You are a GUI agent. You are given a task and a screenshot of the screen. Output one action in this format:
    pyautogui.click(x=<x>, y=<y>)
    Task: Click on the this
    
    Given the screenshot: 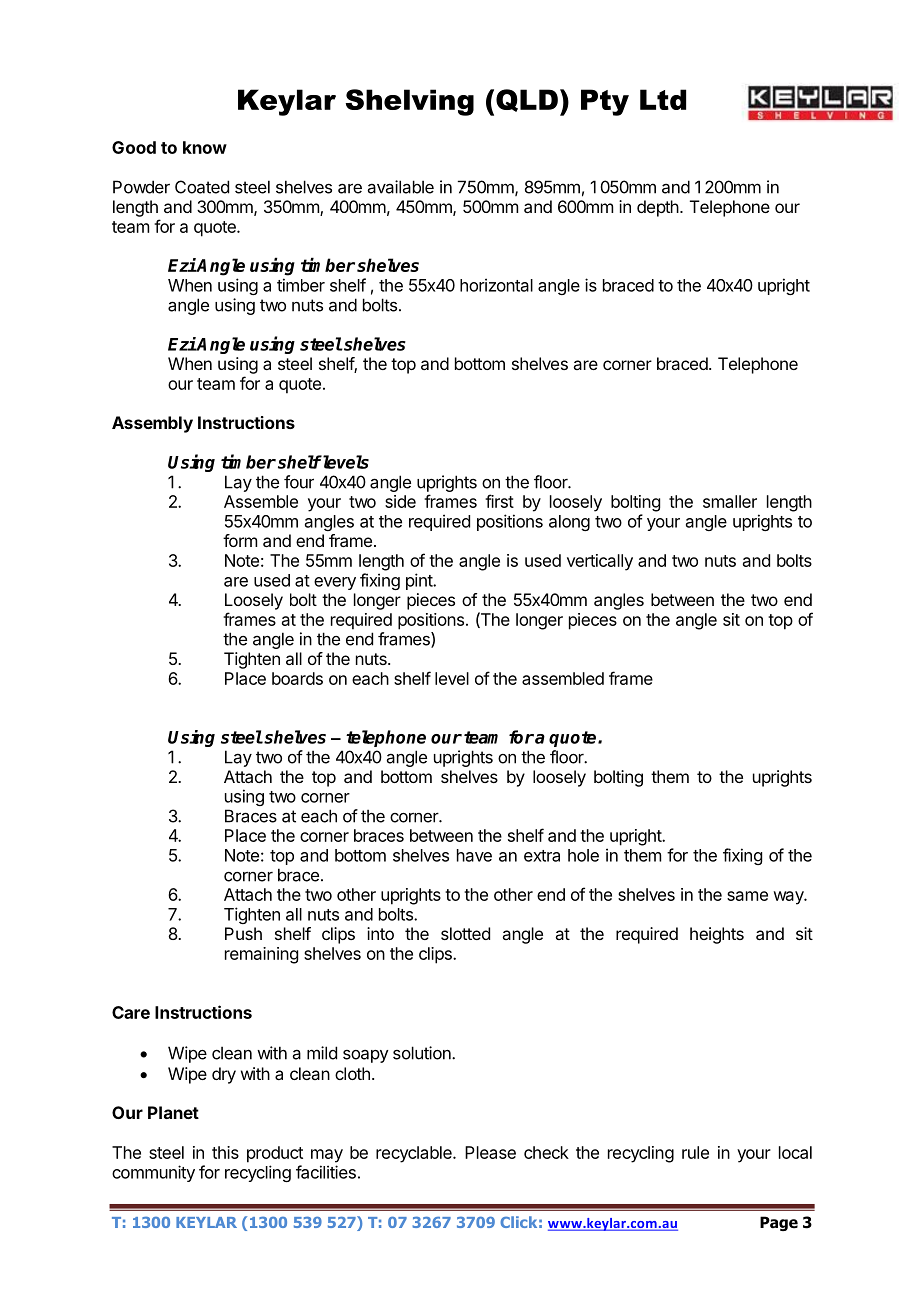 What is the action you would take?
    pyautogui.click(x=225, y=1152)
